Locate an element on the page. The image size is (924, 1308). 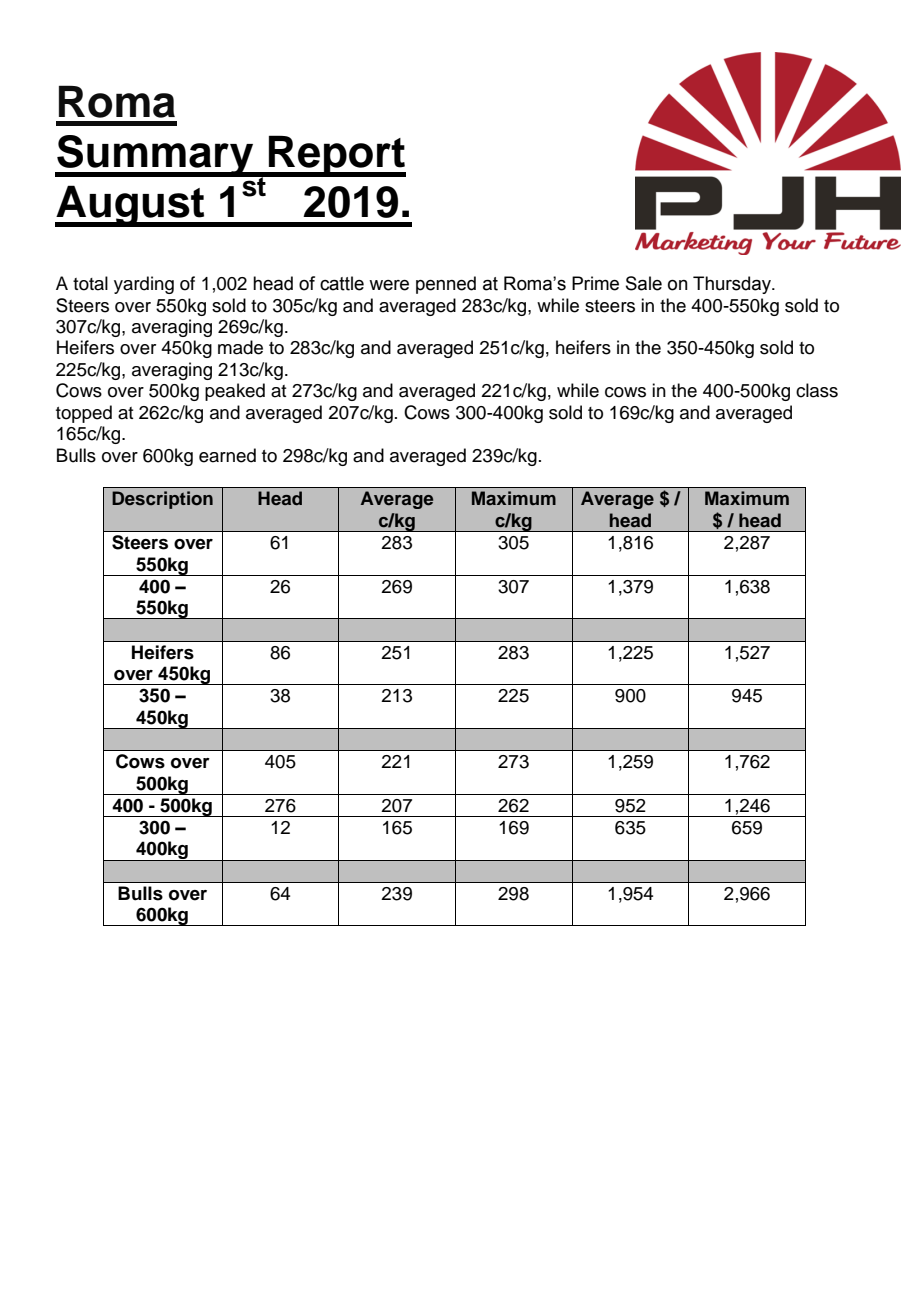
topped is located at coordinates (84, 414).
